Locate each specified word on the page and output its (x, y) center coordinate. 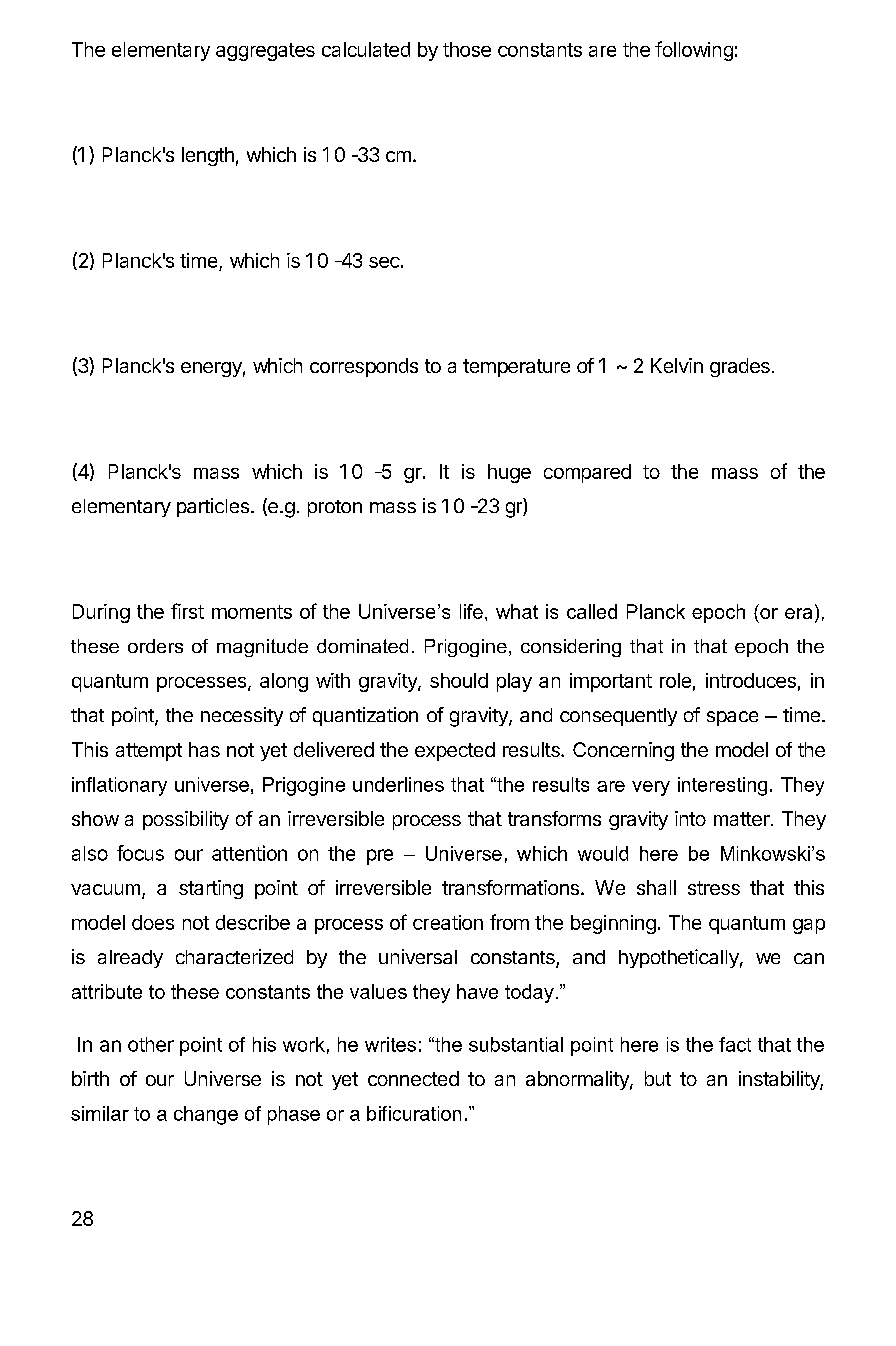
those (467, 49)
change (206, 1115)
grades (740, 367)
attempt (149, 752)
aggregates (265, 52)
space (732, 718)
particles (214, 507)
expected (455, 751)
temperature (516, 368)
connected (413, 1078)
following (694, 51)
